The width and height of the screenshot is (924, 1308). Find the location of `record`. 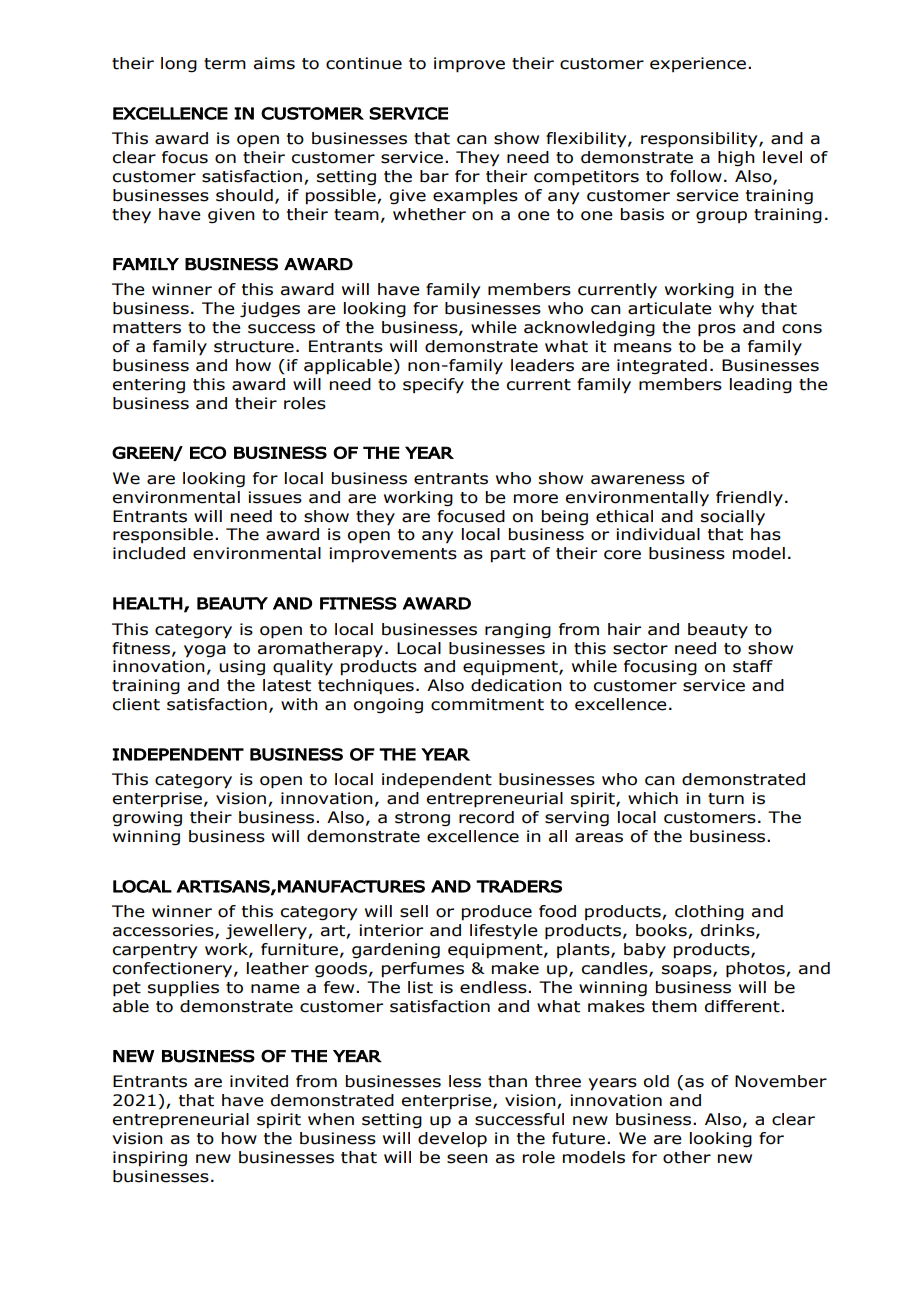

record is located at coordinates (486, 817).
